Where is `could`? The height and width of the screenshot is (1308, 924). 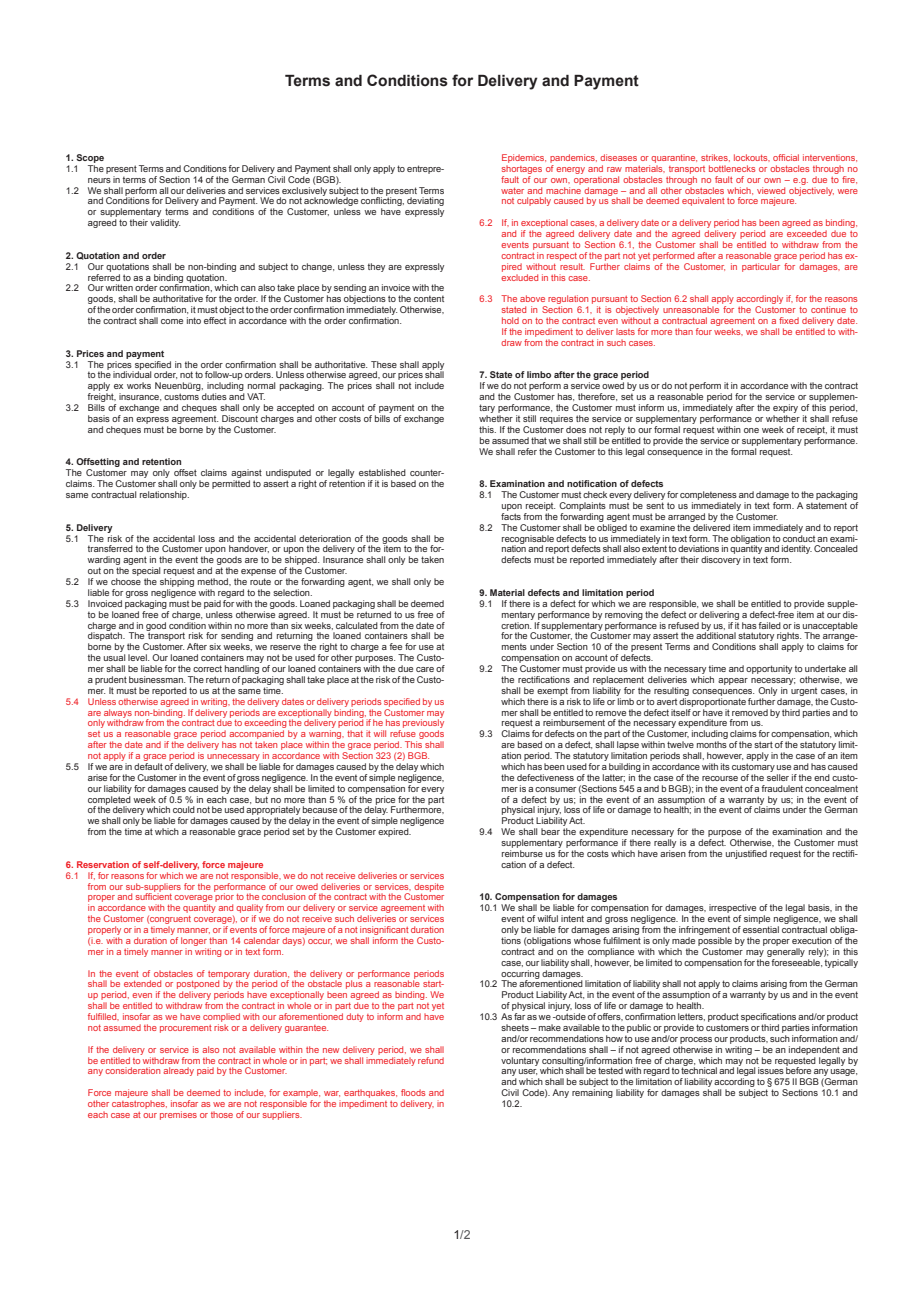
could is located at coordinates (184, 809).
